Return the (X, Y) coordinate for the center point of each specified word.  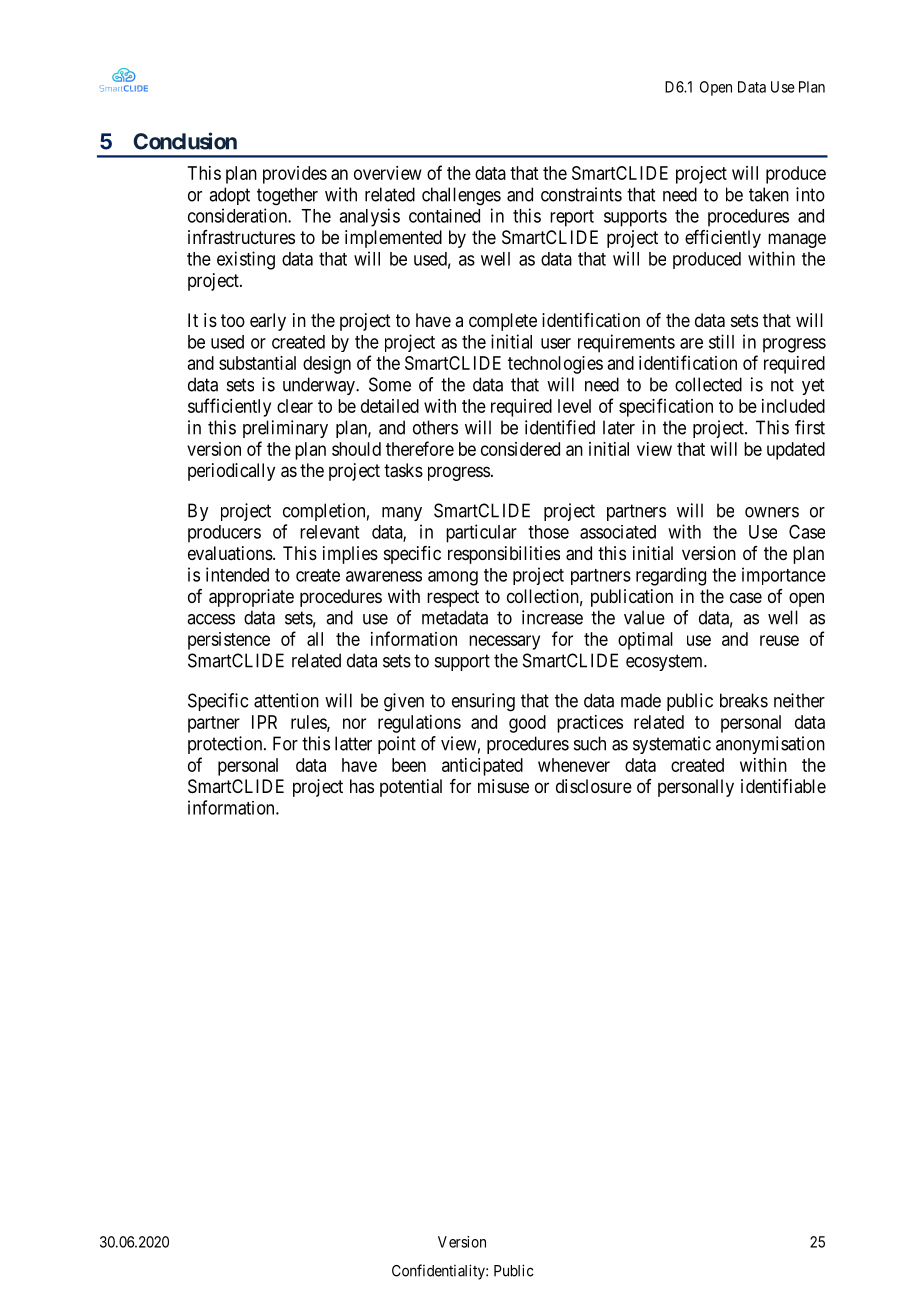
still (721, 341)
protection (226, 745)
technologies (555, 365)
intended (237, 574)
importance (784, 576)
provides (295, 175)
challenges (461, 196)
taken (769, 194)
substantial (257, 363)
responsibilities (504, 555)
